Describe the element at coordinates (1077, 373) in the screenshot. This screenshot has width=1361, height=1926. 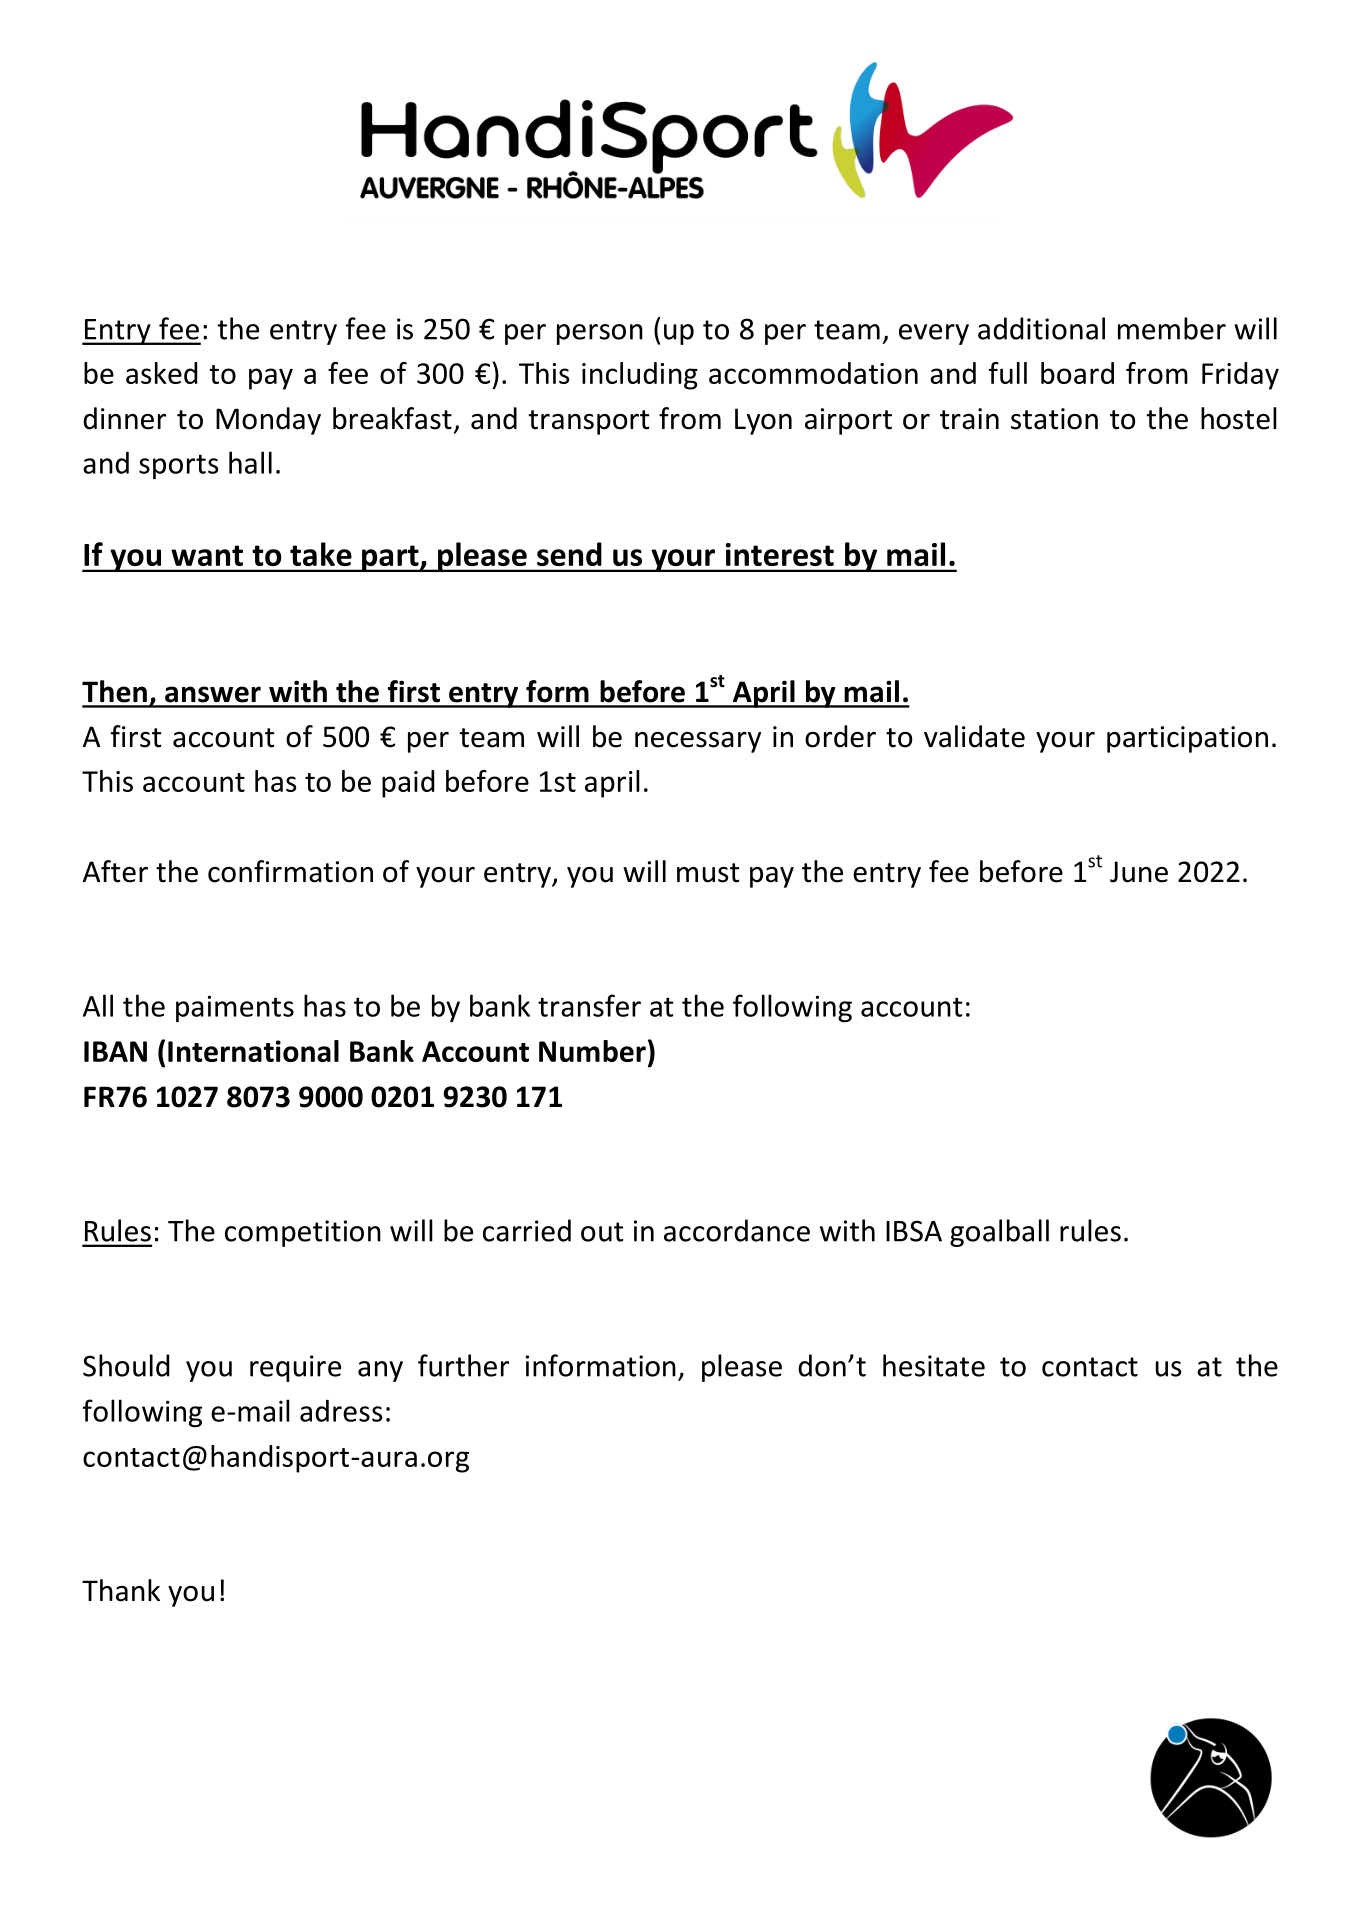
I see `board` at that location.
